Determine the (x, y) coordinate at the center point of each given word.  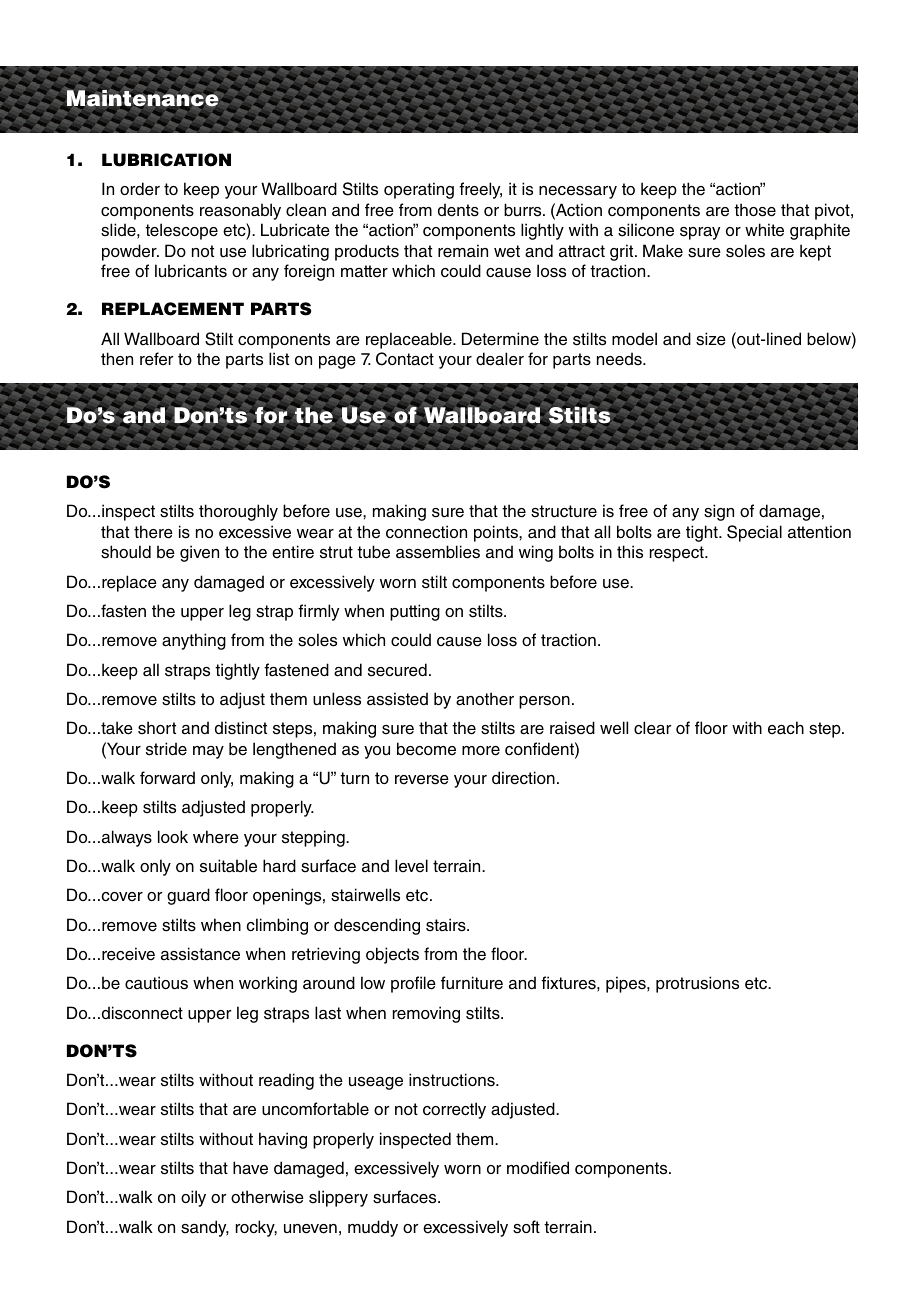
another (485, 699)
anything (194, 641)
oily (193, 1198)
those (755, 210)
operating (419, 190)
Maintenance (143, 99)
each (786, 728)
